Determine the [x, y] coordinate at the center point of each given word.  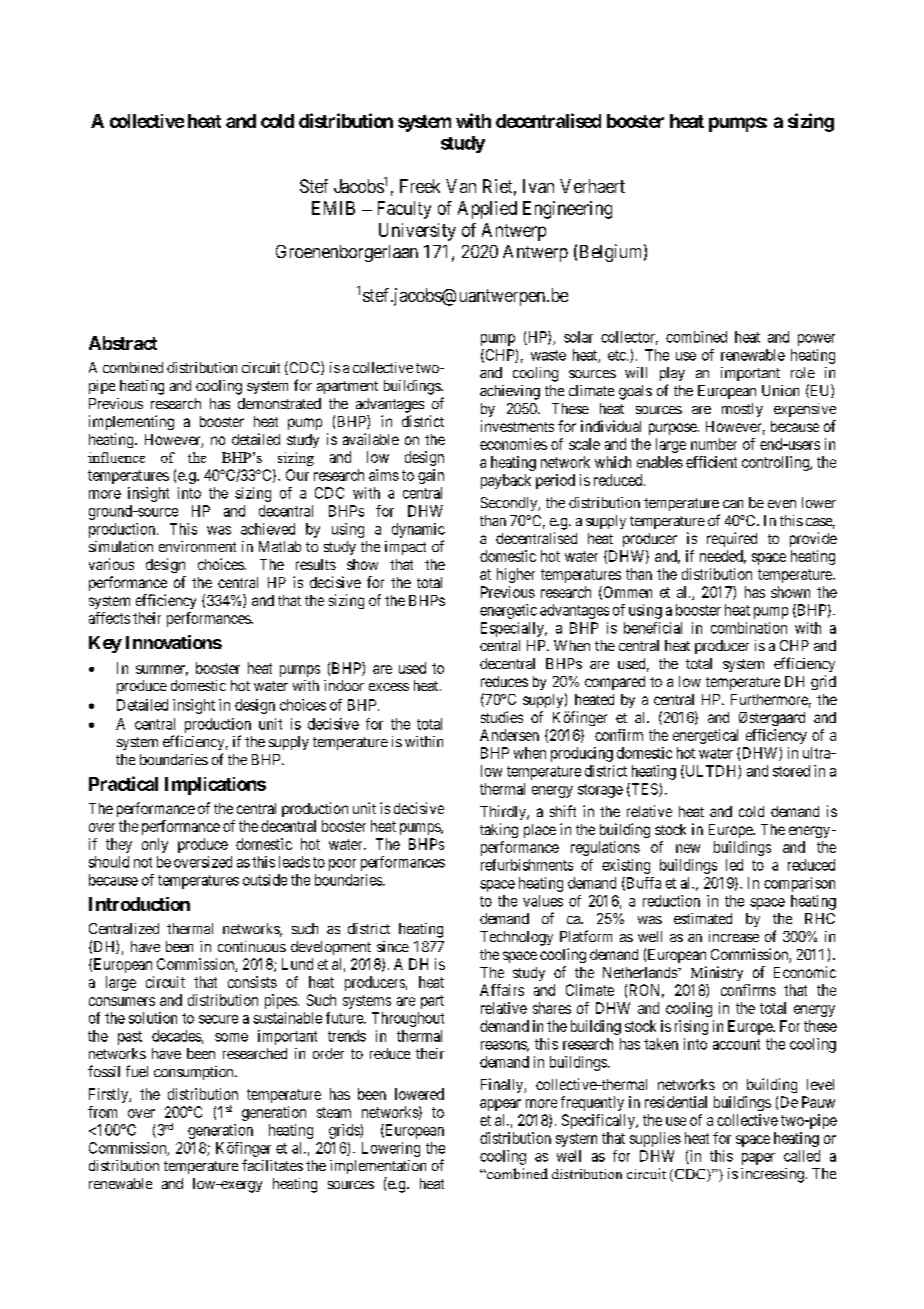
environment [197, 546]
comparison [799, 884]
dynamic [418, 530]
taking [499, 830]
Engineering [567, 210]
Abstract [123, 343]
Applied [487, 210]
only [155, 845]
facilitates [272, 1165]
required [732, 539]
